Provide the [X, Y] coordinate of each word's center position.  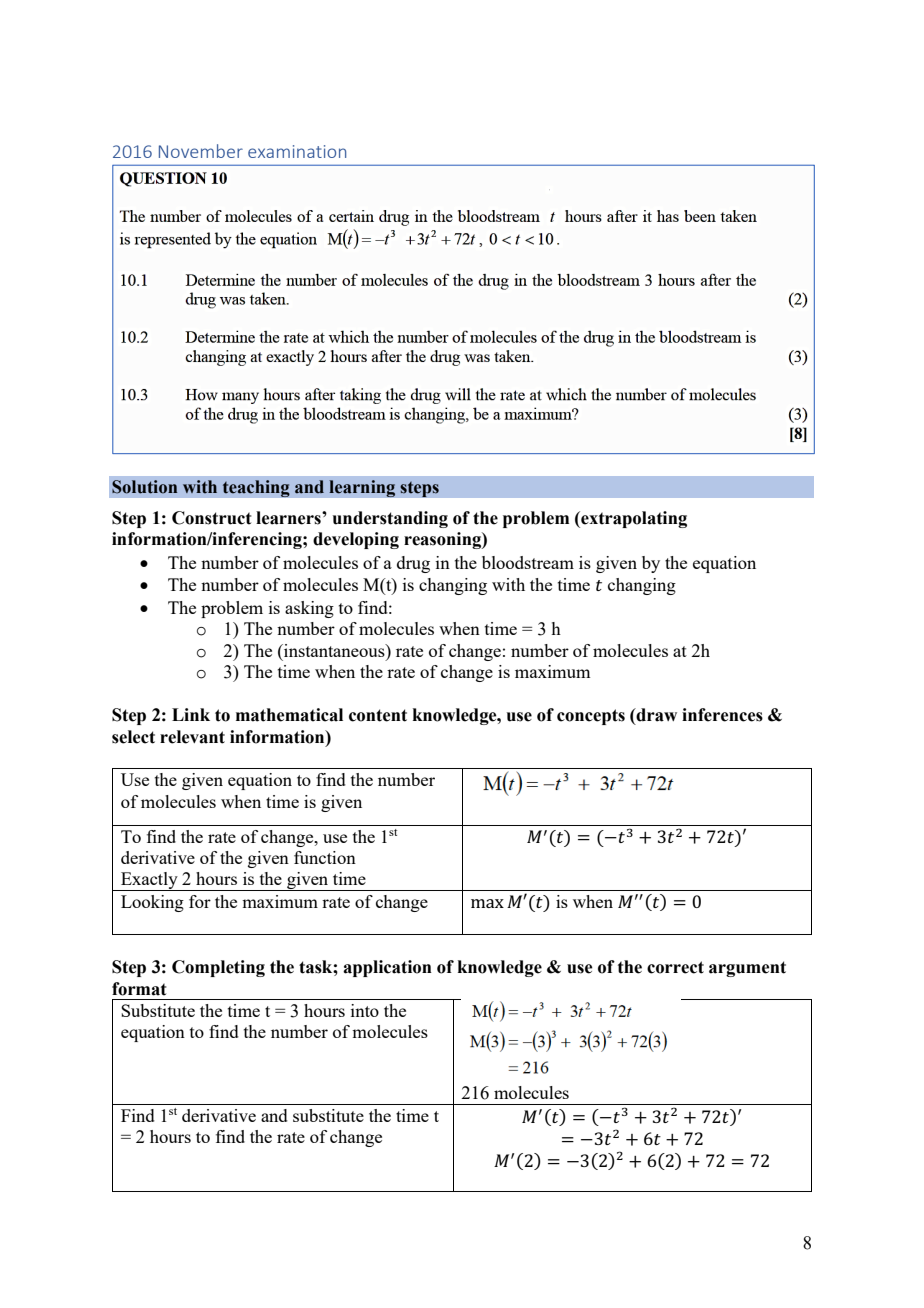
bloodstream [528, 562]
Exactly [149, 881]
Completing [218, 968]
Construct [212, 518]
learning [362, 488]
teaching [256, 488]
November [201, 151]
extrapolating [633, 519]
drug [413, 564]
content [378, 715]
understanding [390, 519]
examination [297, 151]
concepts [591, 717]
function [325, 857]
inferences [722, 715]
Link [191, 714]
